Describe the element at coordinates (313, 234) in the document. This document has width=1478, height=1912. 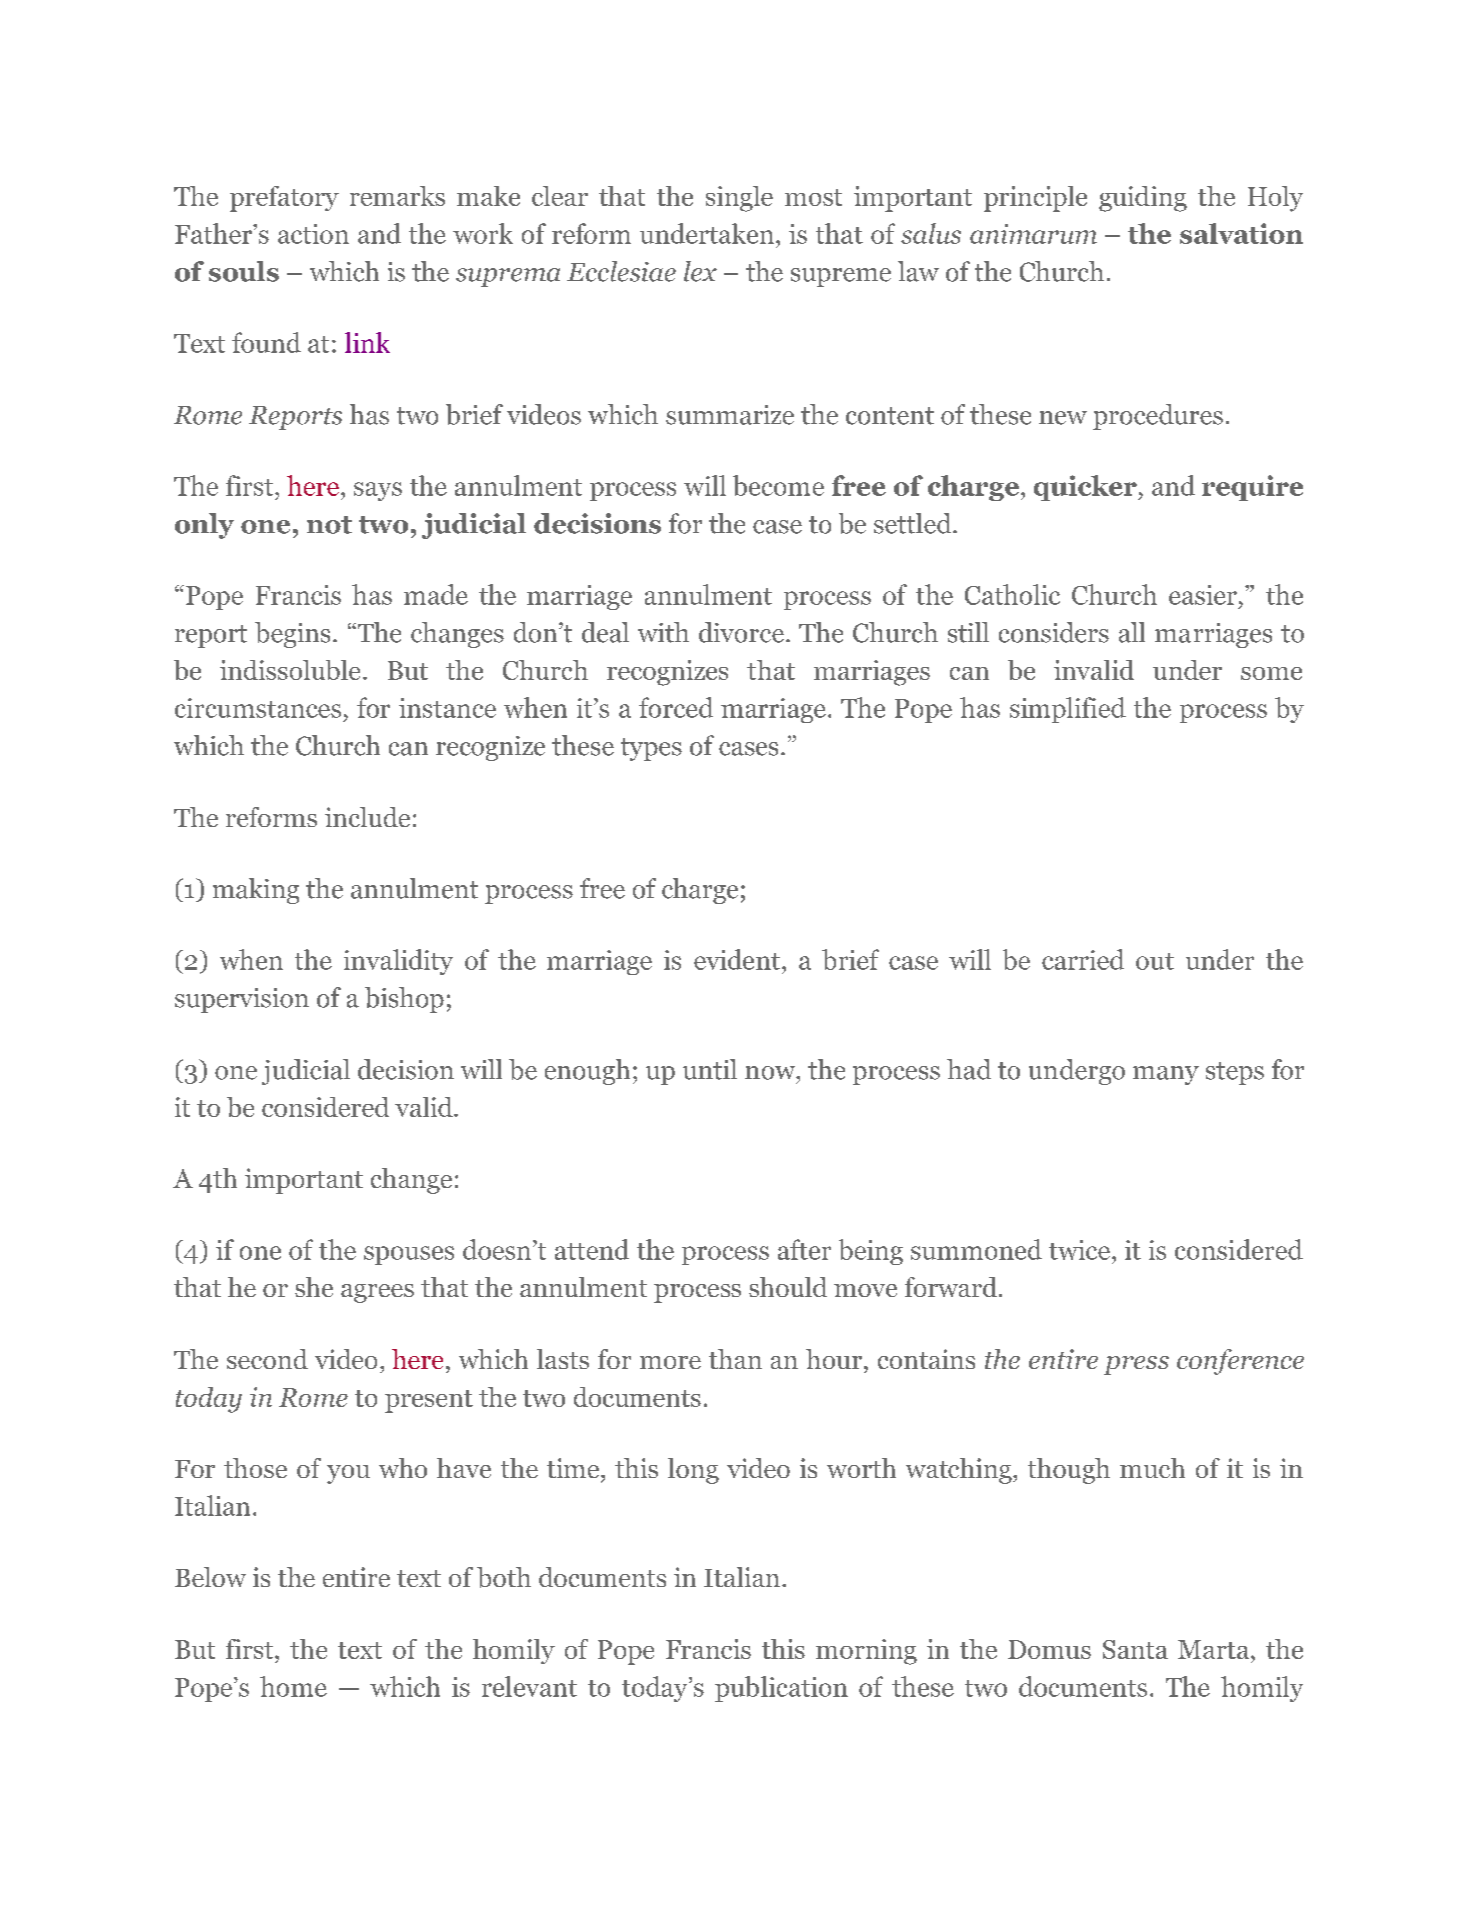
I see `action` at that location.
